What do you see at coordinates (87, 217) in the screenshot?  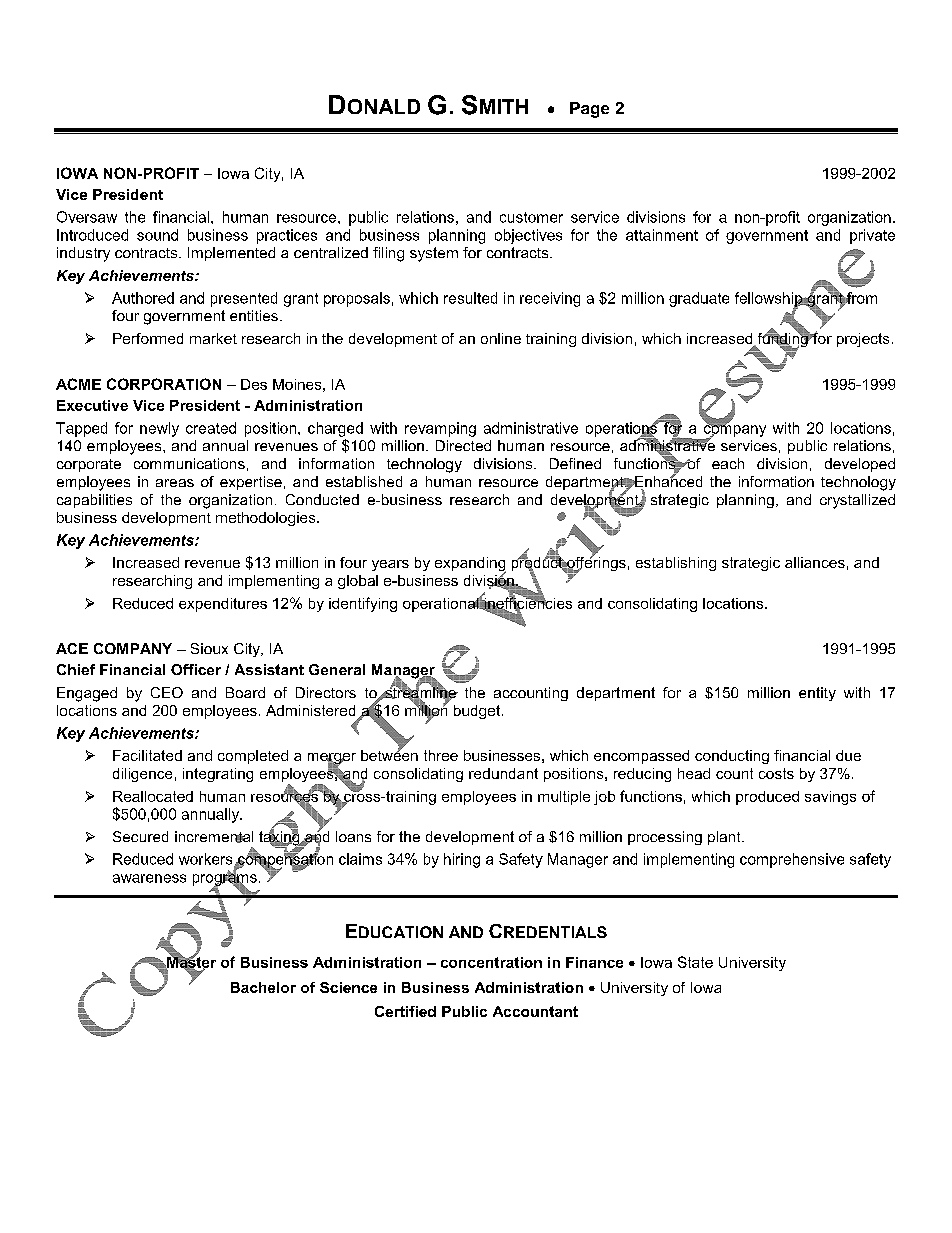 I see `Oversaw` at bounding box center [87, 217].
